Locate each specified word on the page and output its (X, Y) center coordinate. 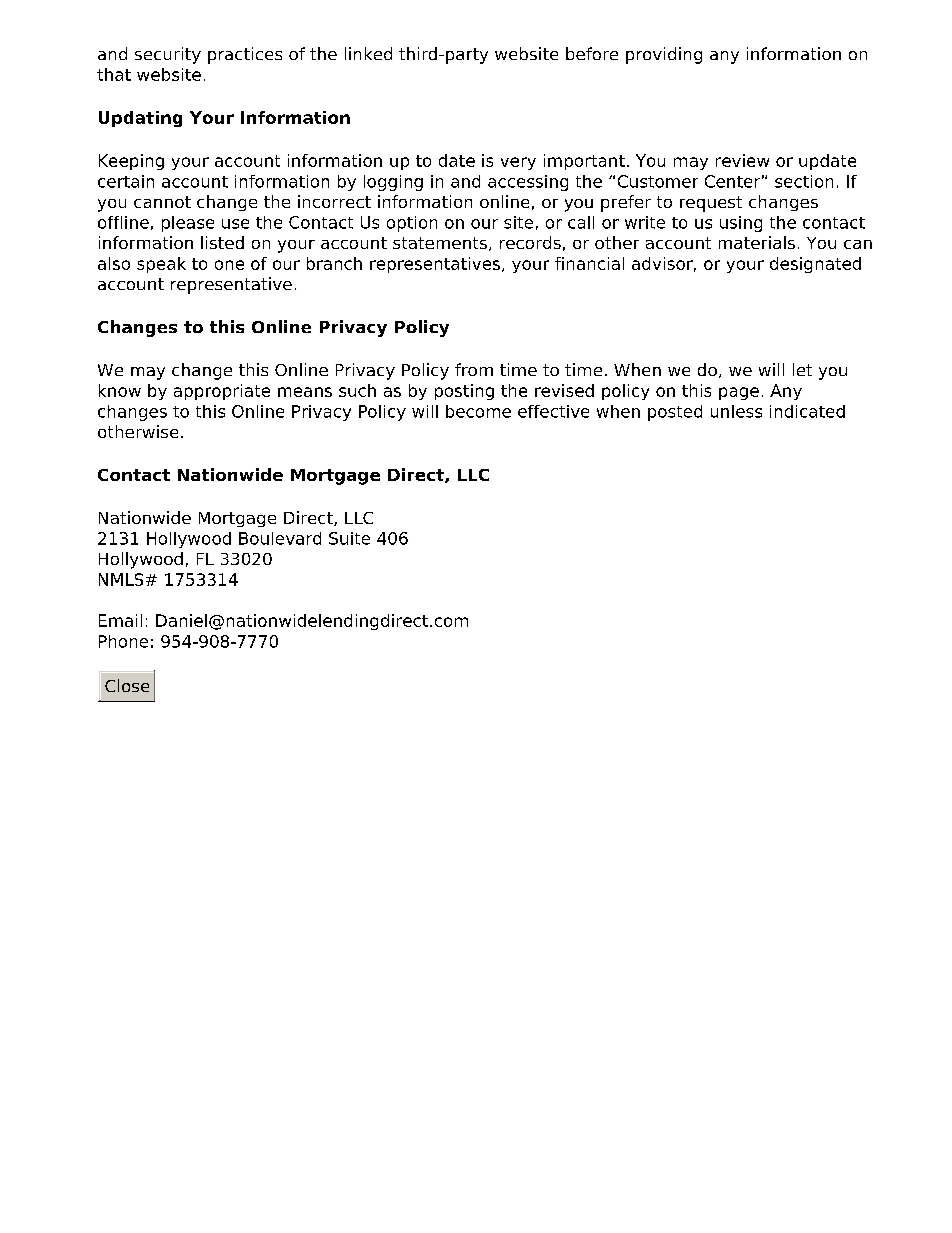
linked (368, 53)
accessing (528, 183)
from (474, 369)
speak (161, 265)
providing (664, 55)
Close (127, 685)
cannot (162, 202)
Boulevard (280, 538)
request (711, 204)
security (168, 55)
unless (736, 411)
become (478, 411)
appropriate (222, 392)
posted (675, 413)
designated (815, 265)
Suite (349, 538)
